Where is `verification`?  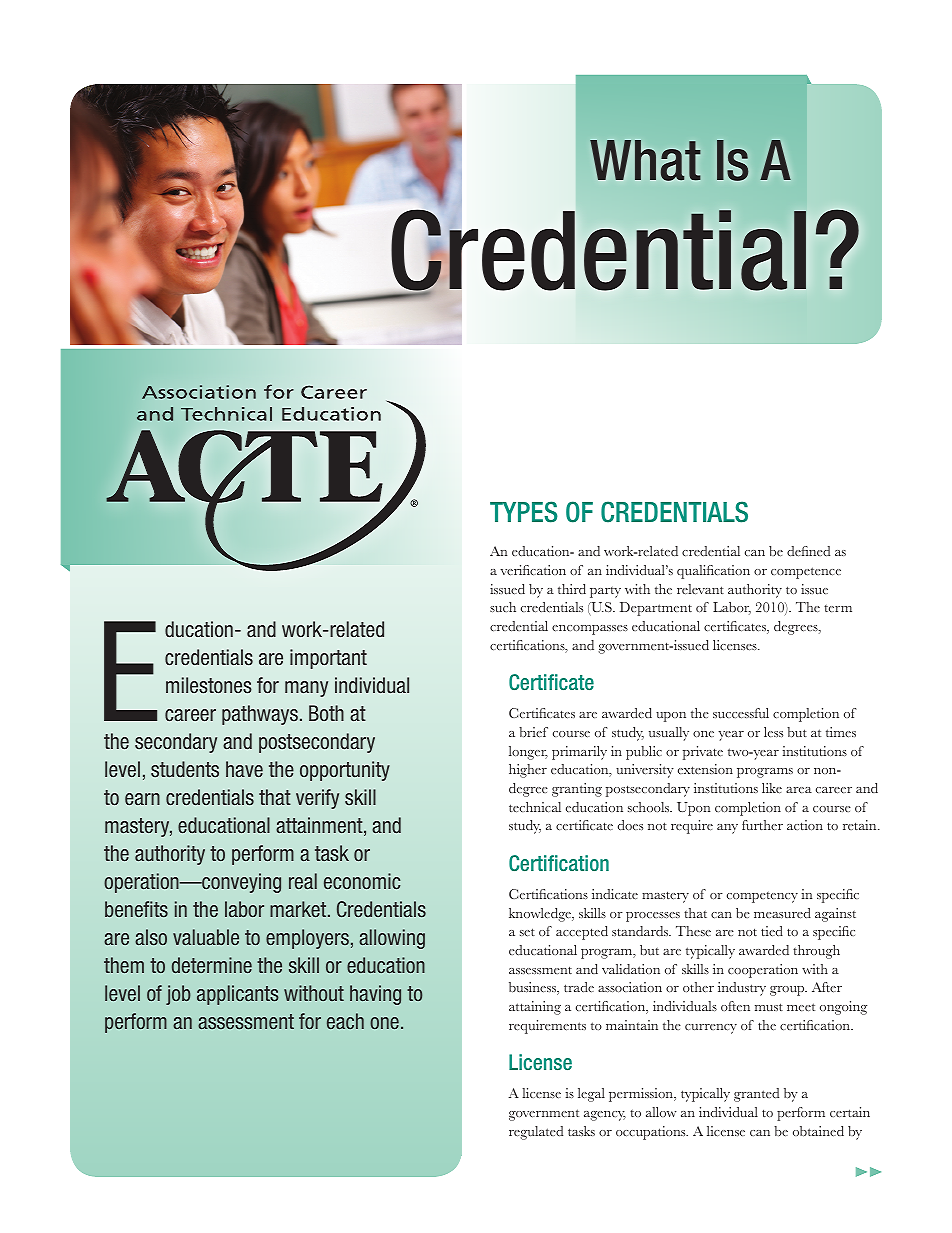
verification is located at coordinates (533, 570).
